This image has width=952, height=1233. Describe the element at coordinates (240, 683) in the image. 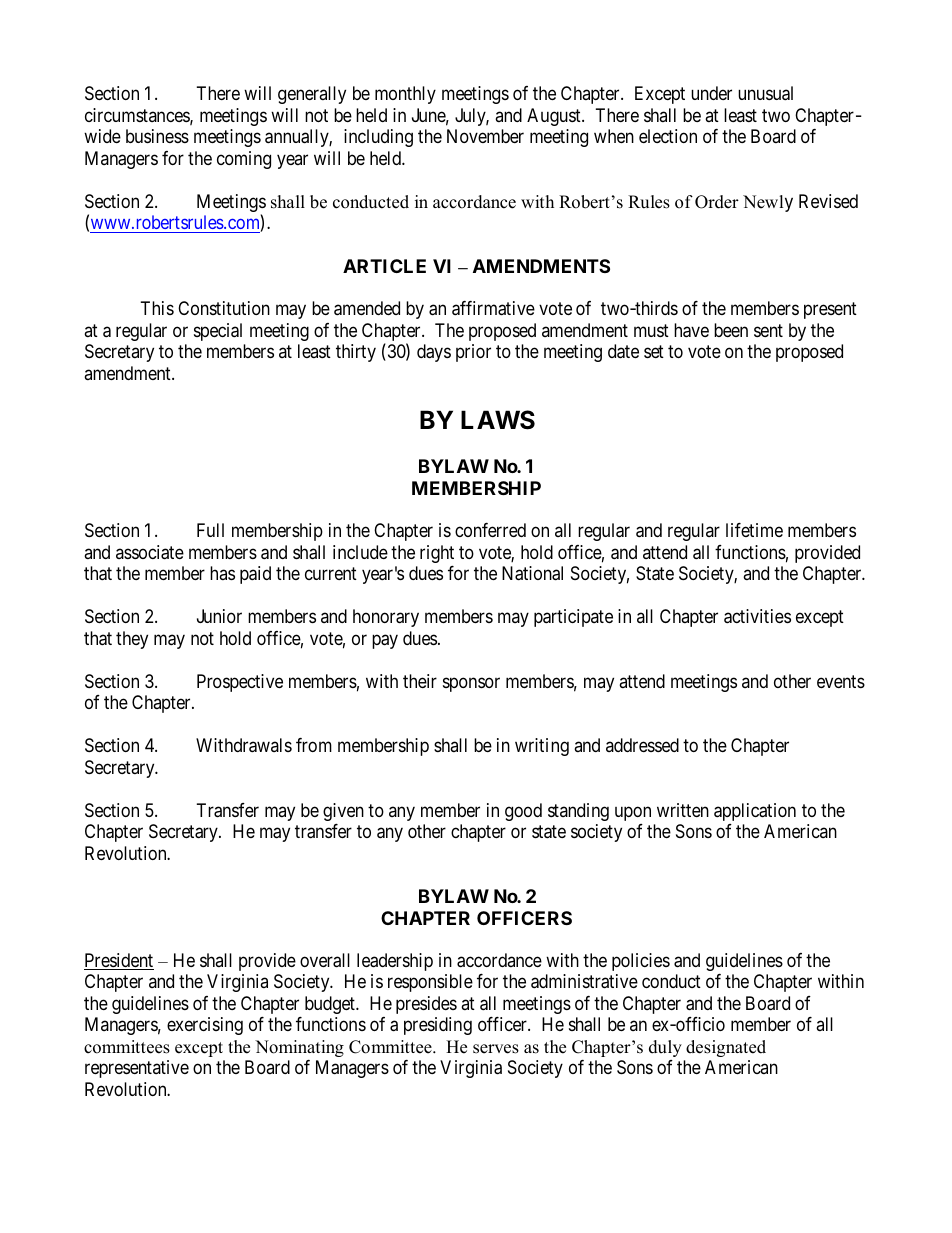

I see `Prospective` at that location.
